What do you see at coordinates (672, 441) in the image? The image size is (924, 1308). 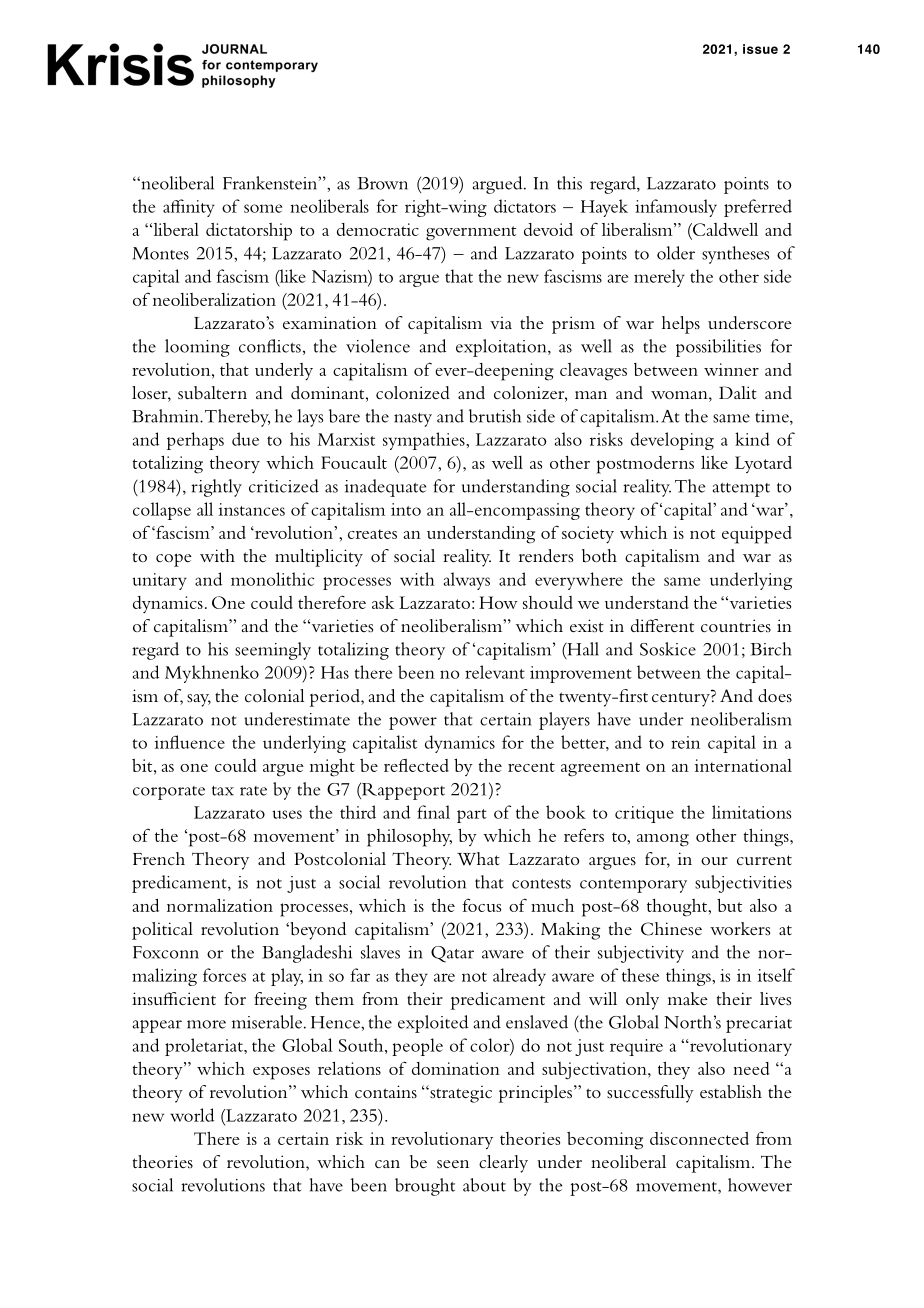 I see `developing` at bounding box center [672, 441].
